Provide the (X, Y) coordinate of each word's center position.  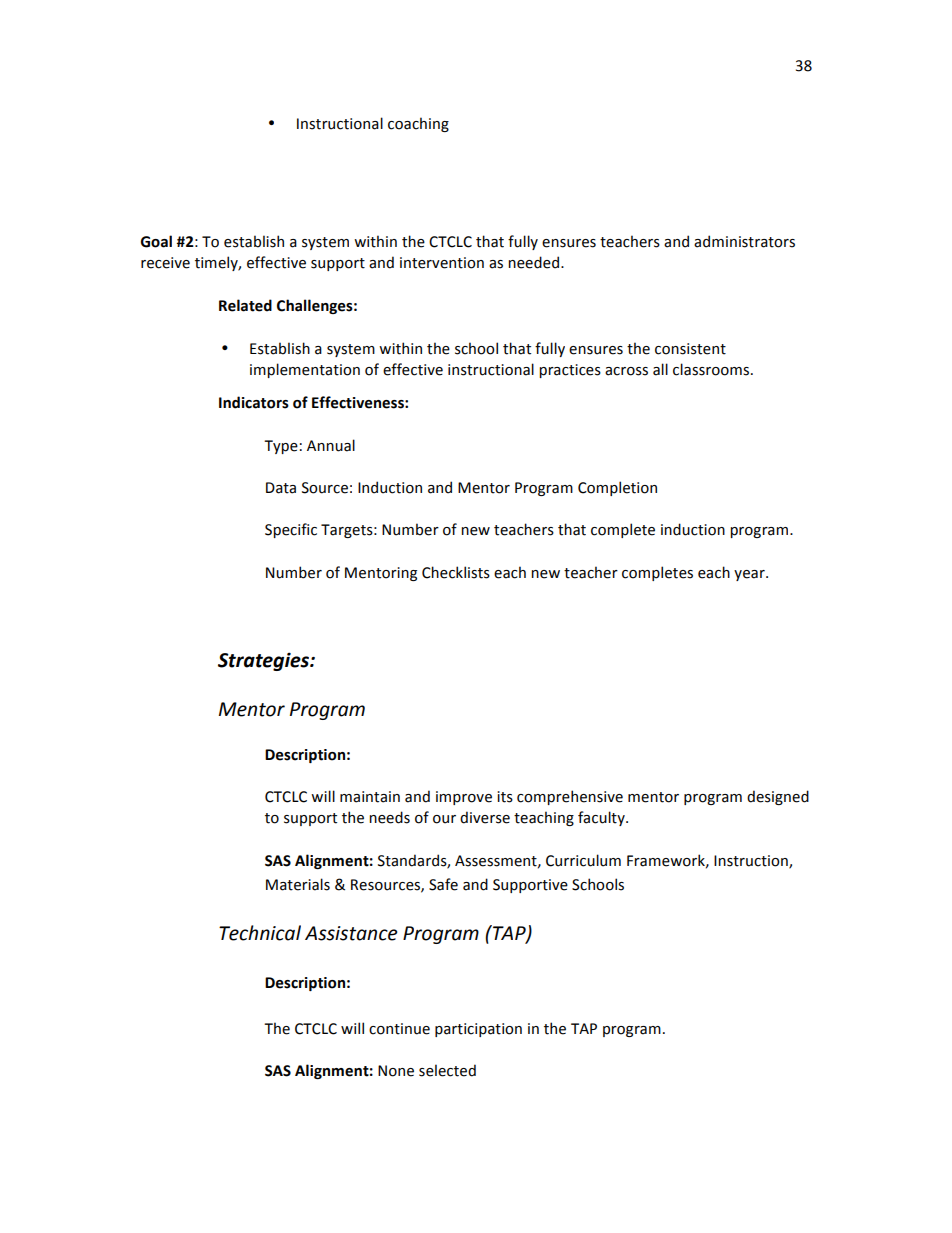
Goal (156, 241)
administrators (744, 241)
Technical (260, 933)
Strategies (264, 661)
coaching (418, 124)
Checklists (456, 572)
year (750, 575)
